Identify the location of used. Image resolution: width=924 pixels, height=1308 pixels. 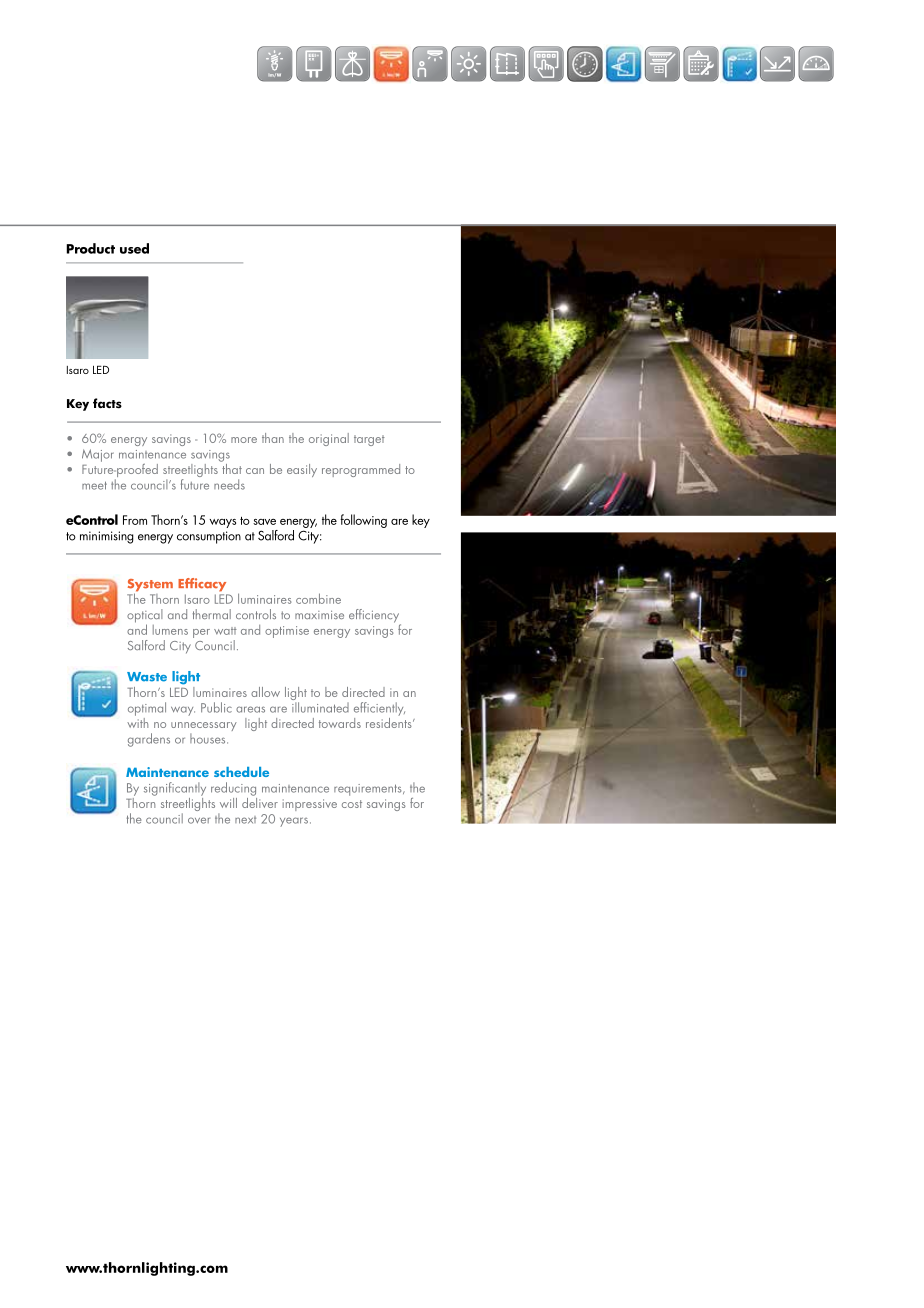
(134, 248).
